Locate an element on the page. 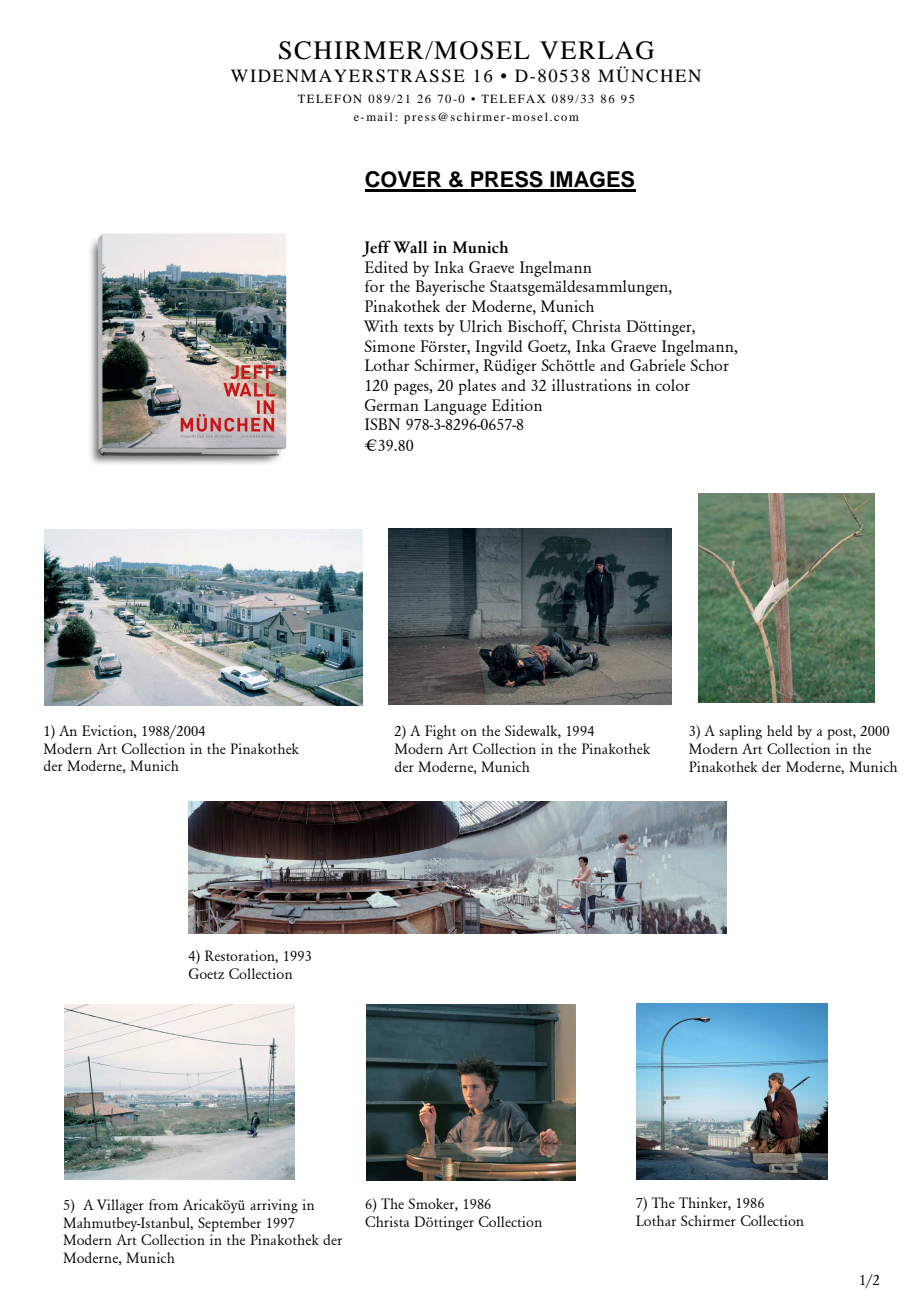  sapling is located at coordinates (740, 732).
